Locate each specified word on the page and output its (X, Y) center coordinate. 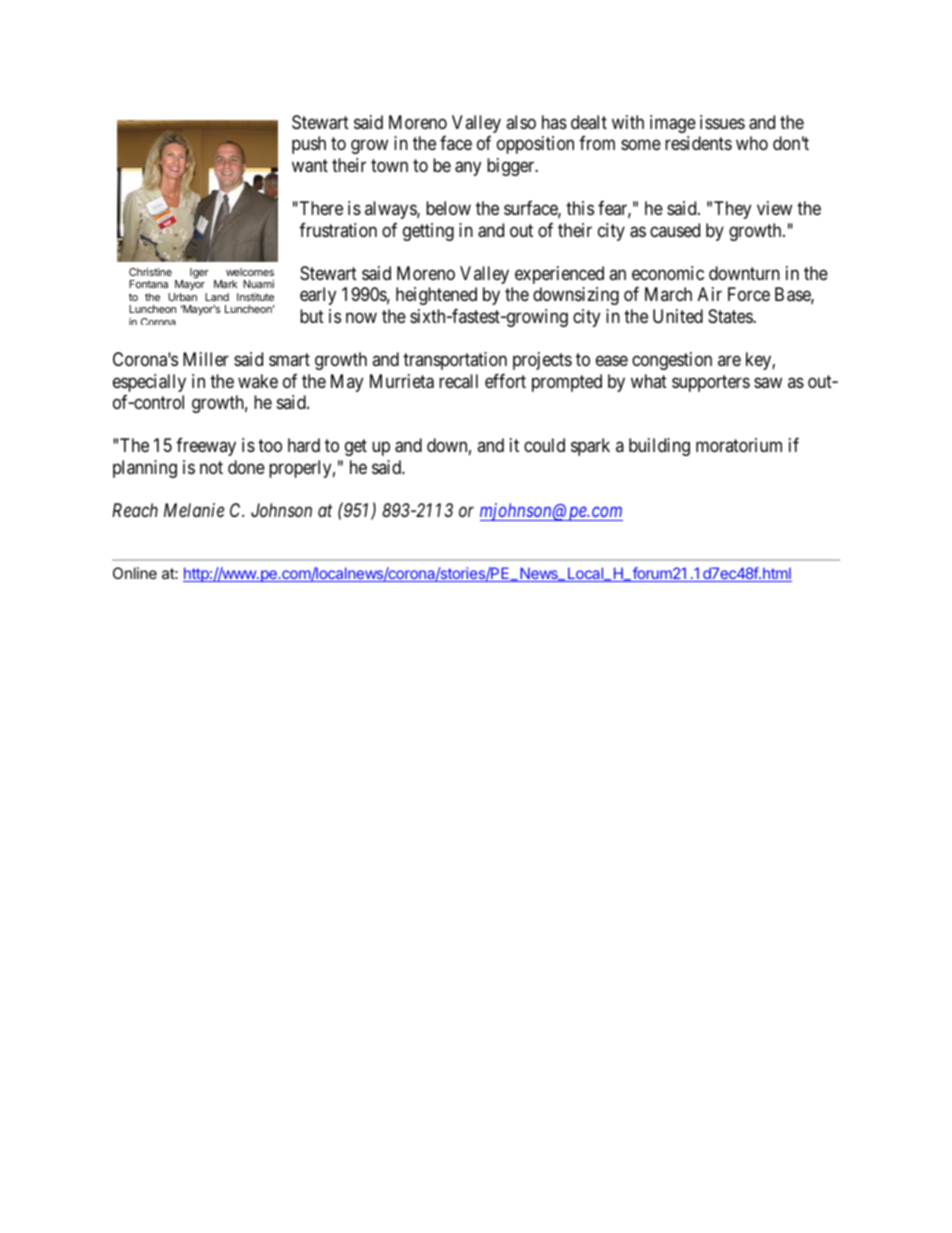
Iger (199, 273)
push (309, 145)
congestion (672, 361)
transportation (455, 361)
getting (428, 232)
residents (698, 143)
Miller (206, 359)
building (659, 447)
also (521, 122)
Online (135, 573)
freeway (206, 447)
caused (675, 230)
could (544, 445)
